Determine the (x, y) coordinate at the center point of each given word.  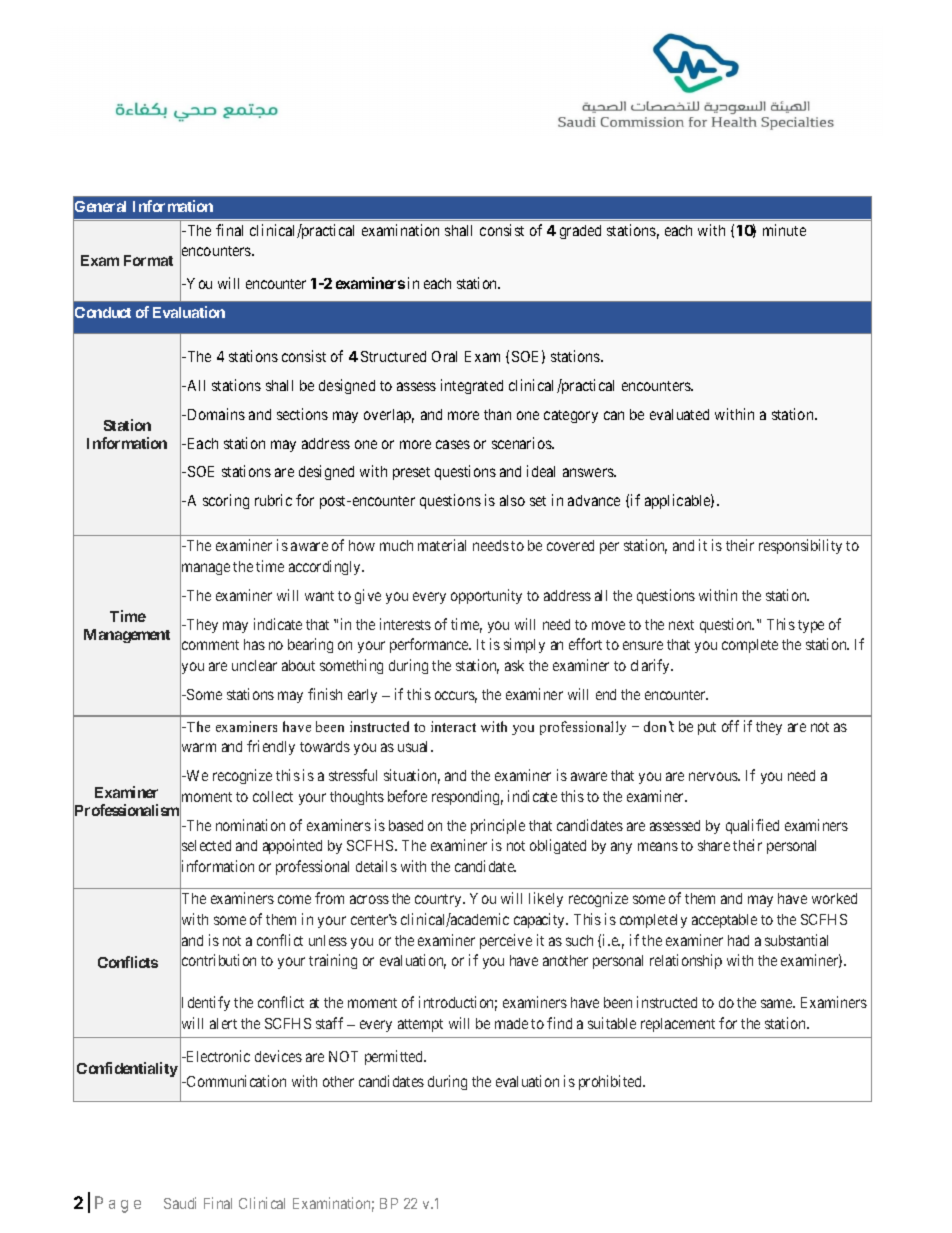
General (100, 206)
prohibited (611, 1082)
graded (580, 232)
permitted (395, 1057)
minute (784, 230)
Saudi (180, 1203)
